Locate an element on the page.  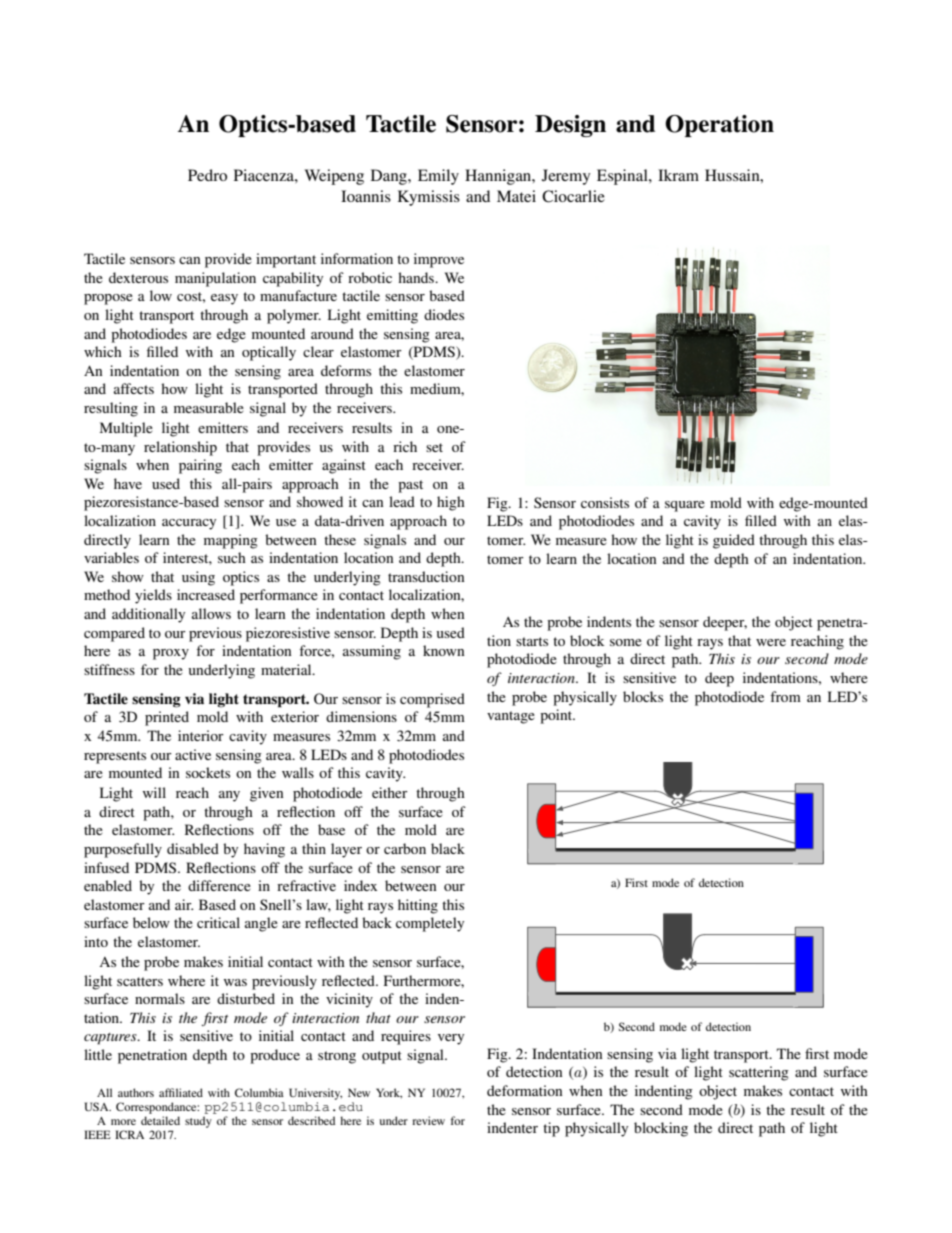
either is located at coordinates (390, 792).
